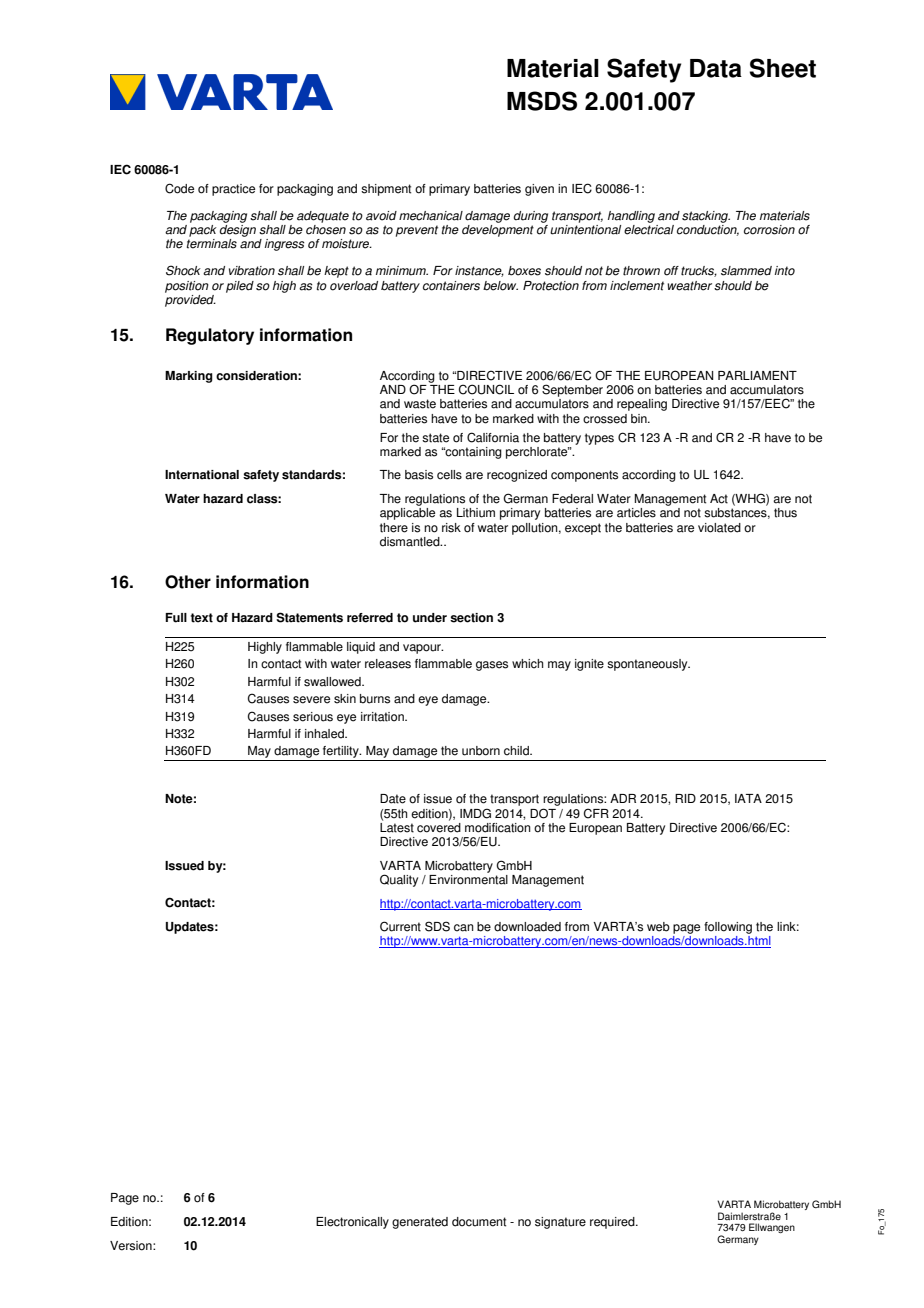 This document has height=1308, width=924. I want to click on document, so click(479, 1222).
